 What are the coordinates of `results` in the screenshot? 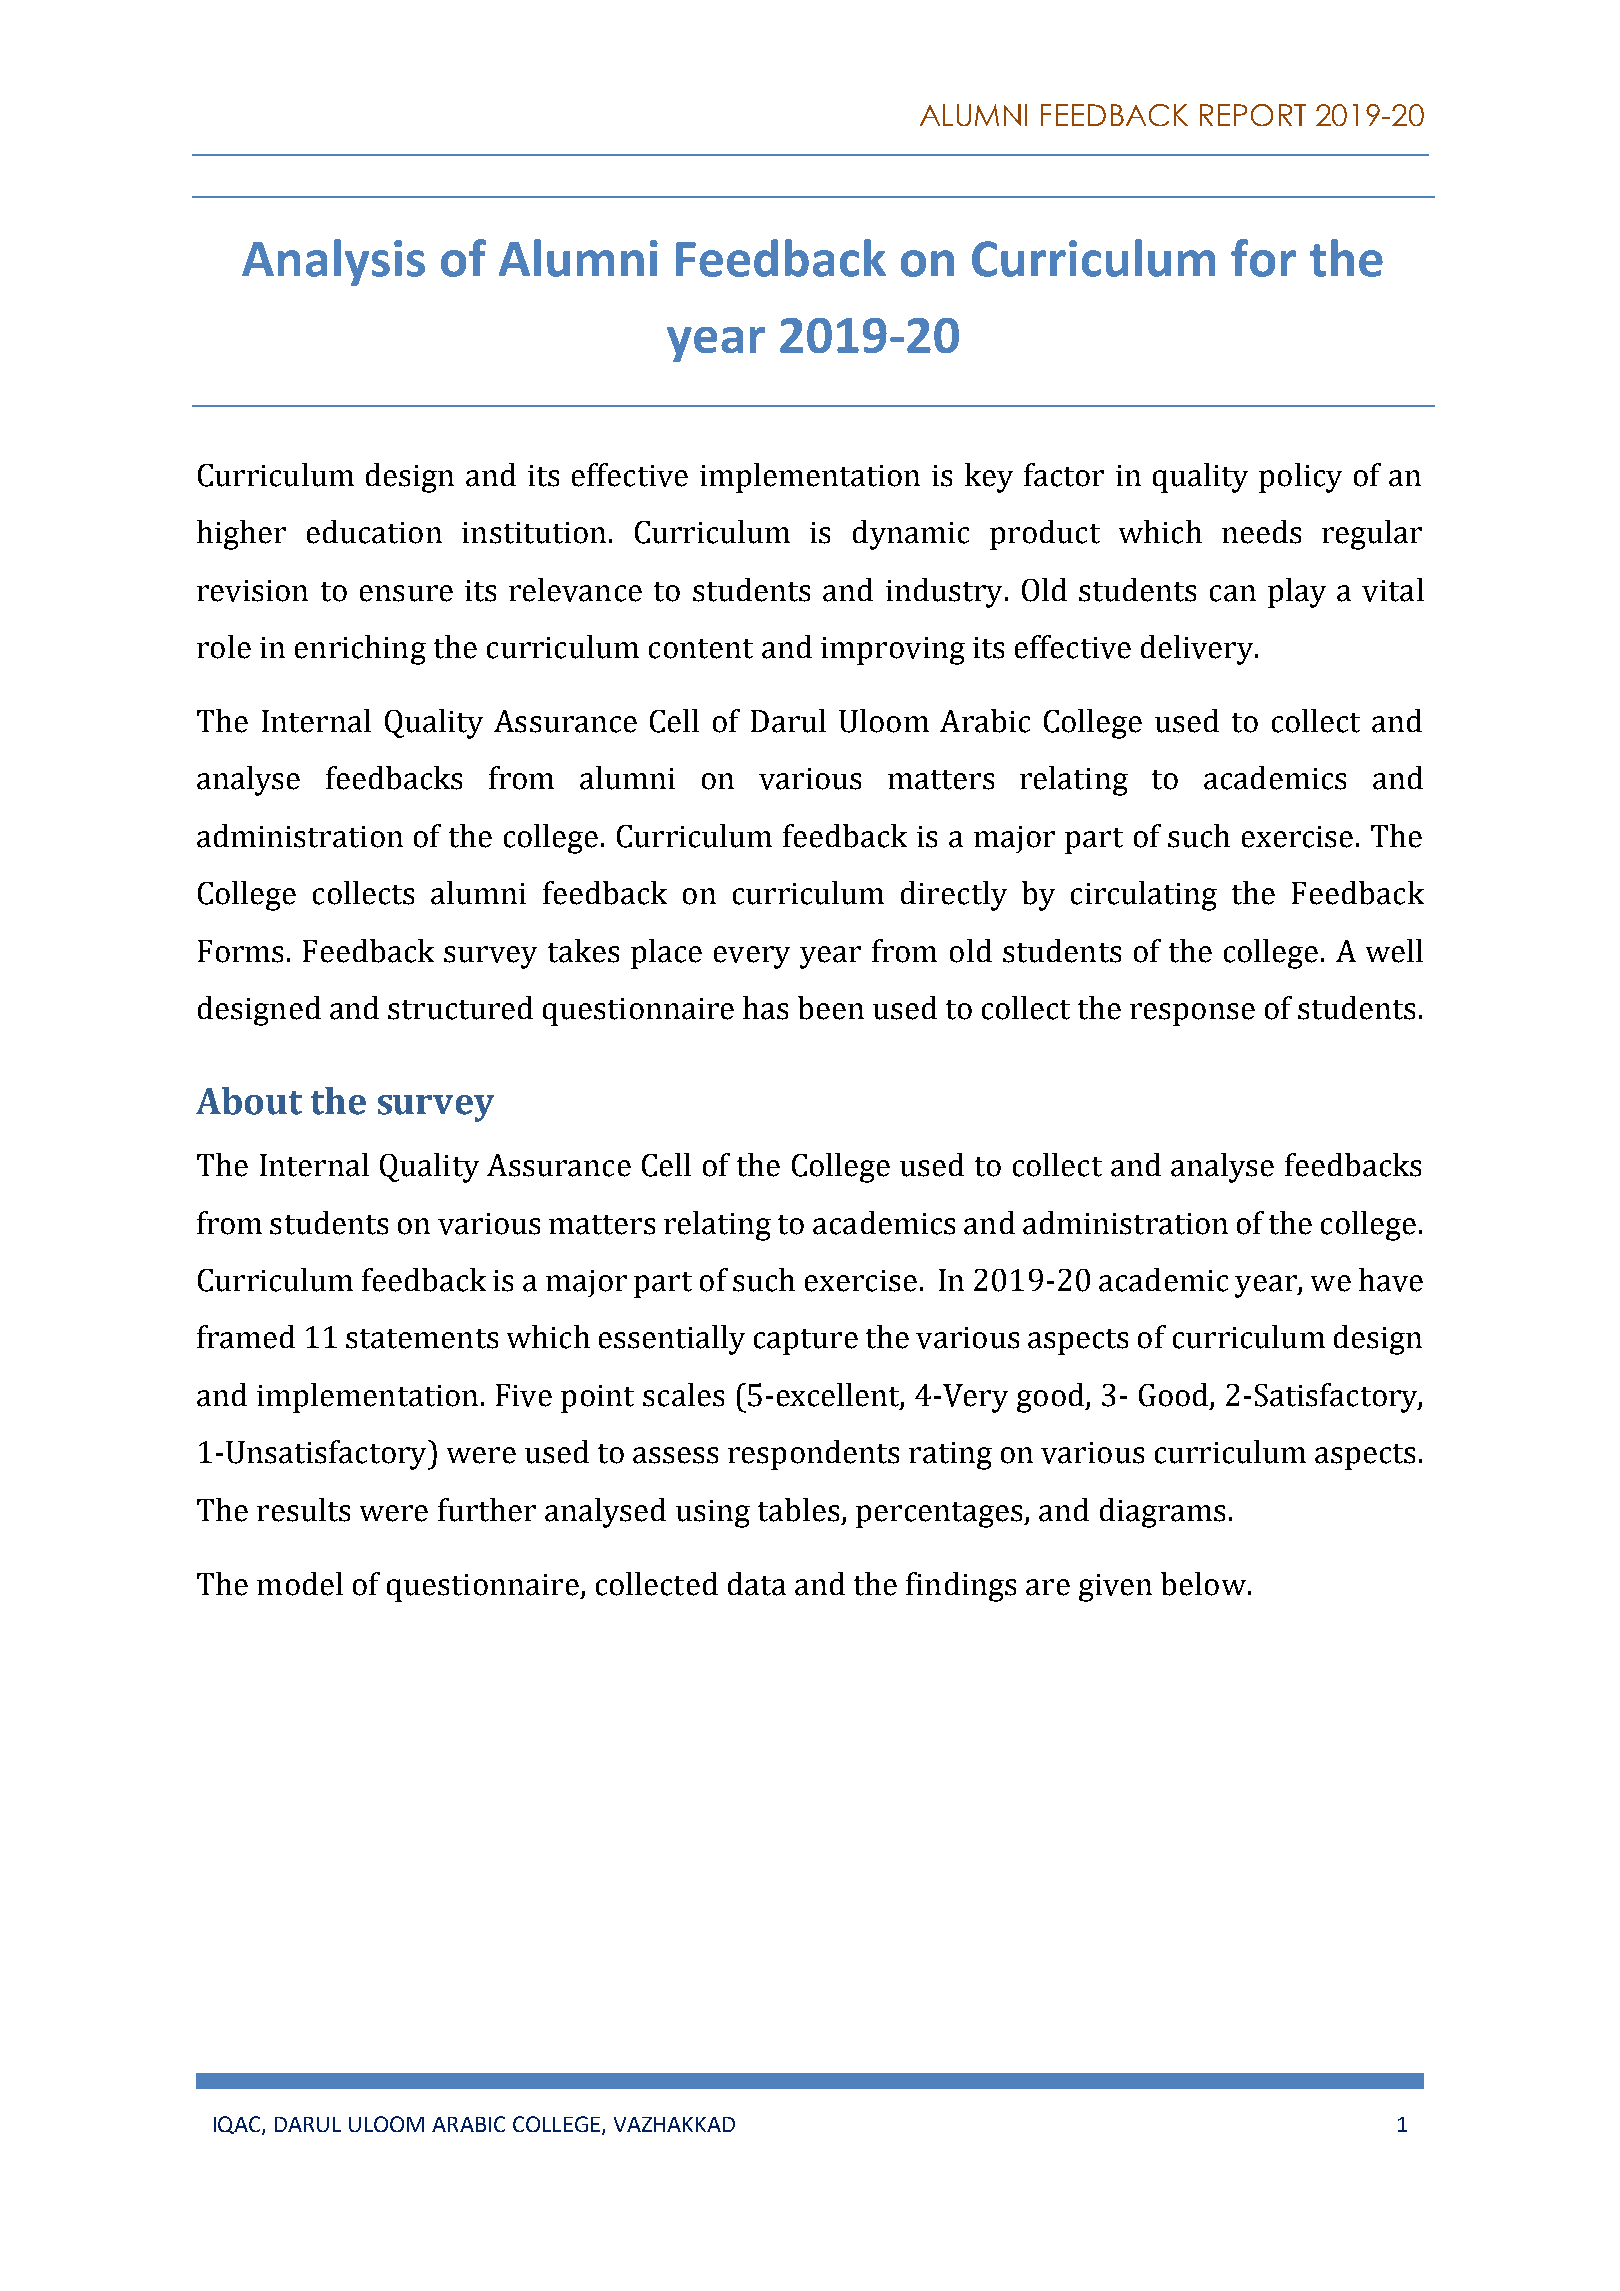 It's located at (303, 1510).
